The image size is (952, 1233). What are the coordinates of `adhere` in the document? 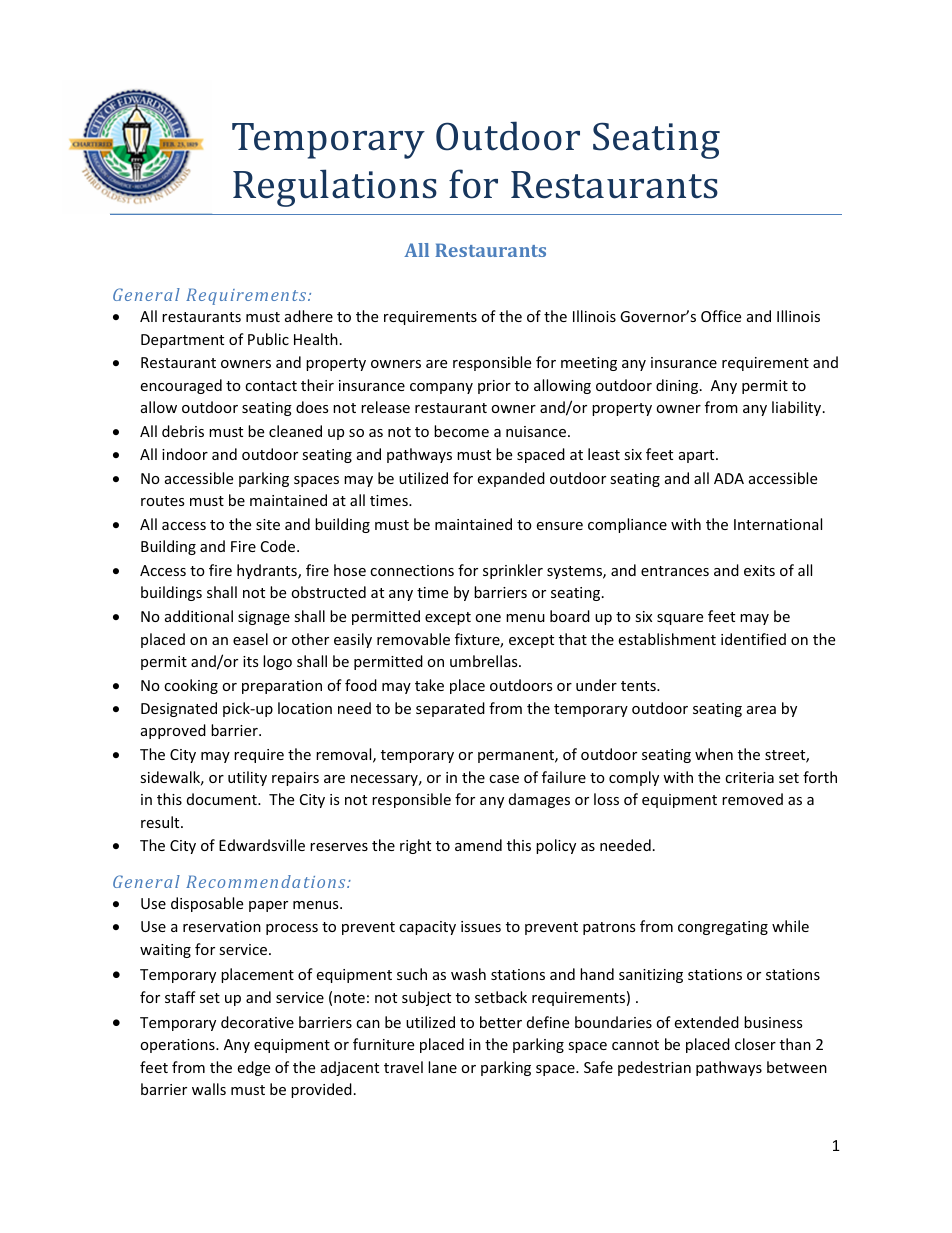 It's located at (309, 316).
